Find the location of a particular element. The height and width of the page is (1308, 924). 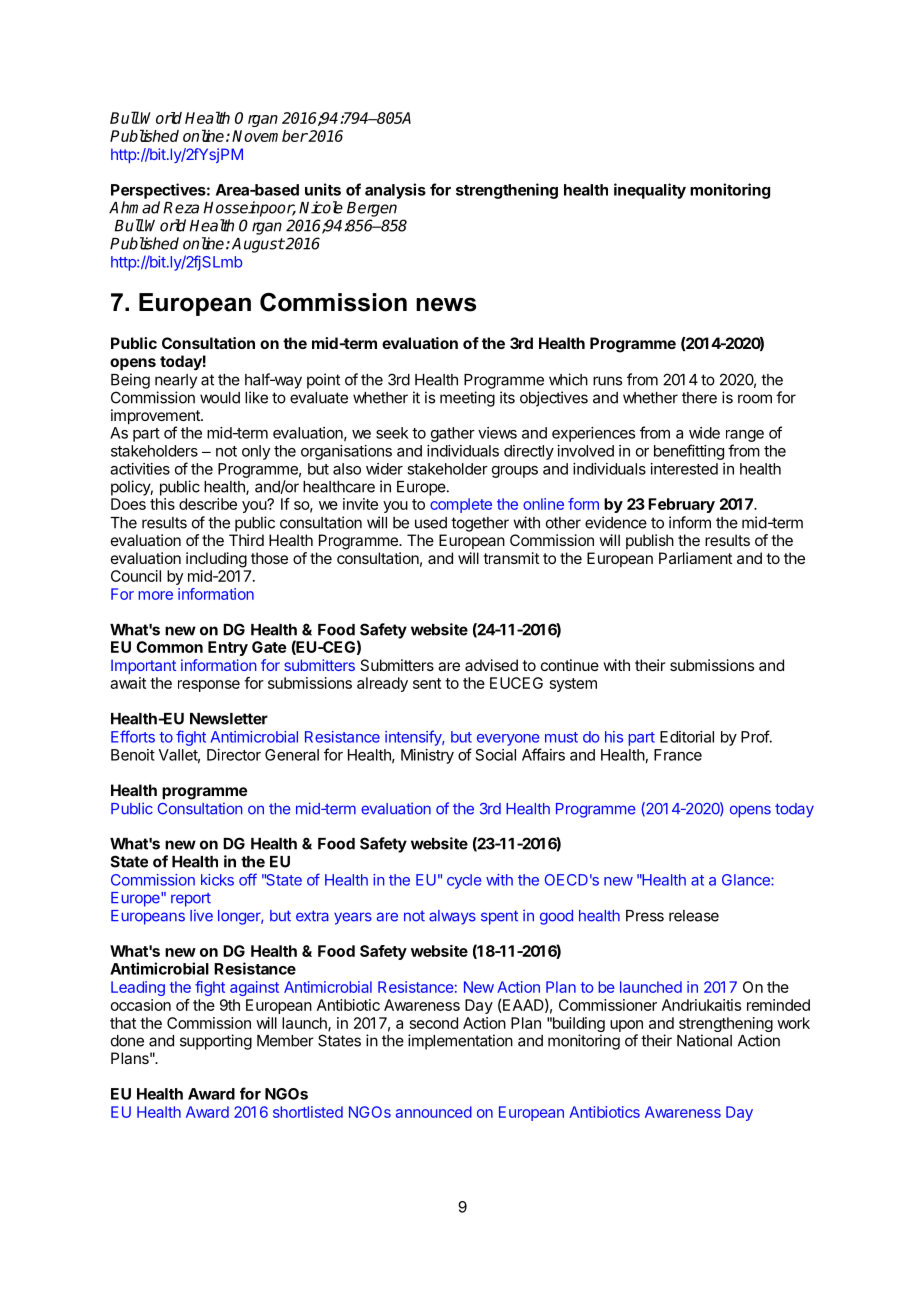

Glance is located at coordinates (747, 880).
